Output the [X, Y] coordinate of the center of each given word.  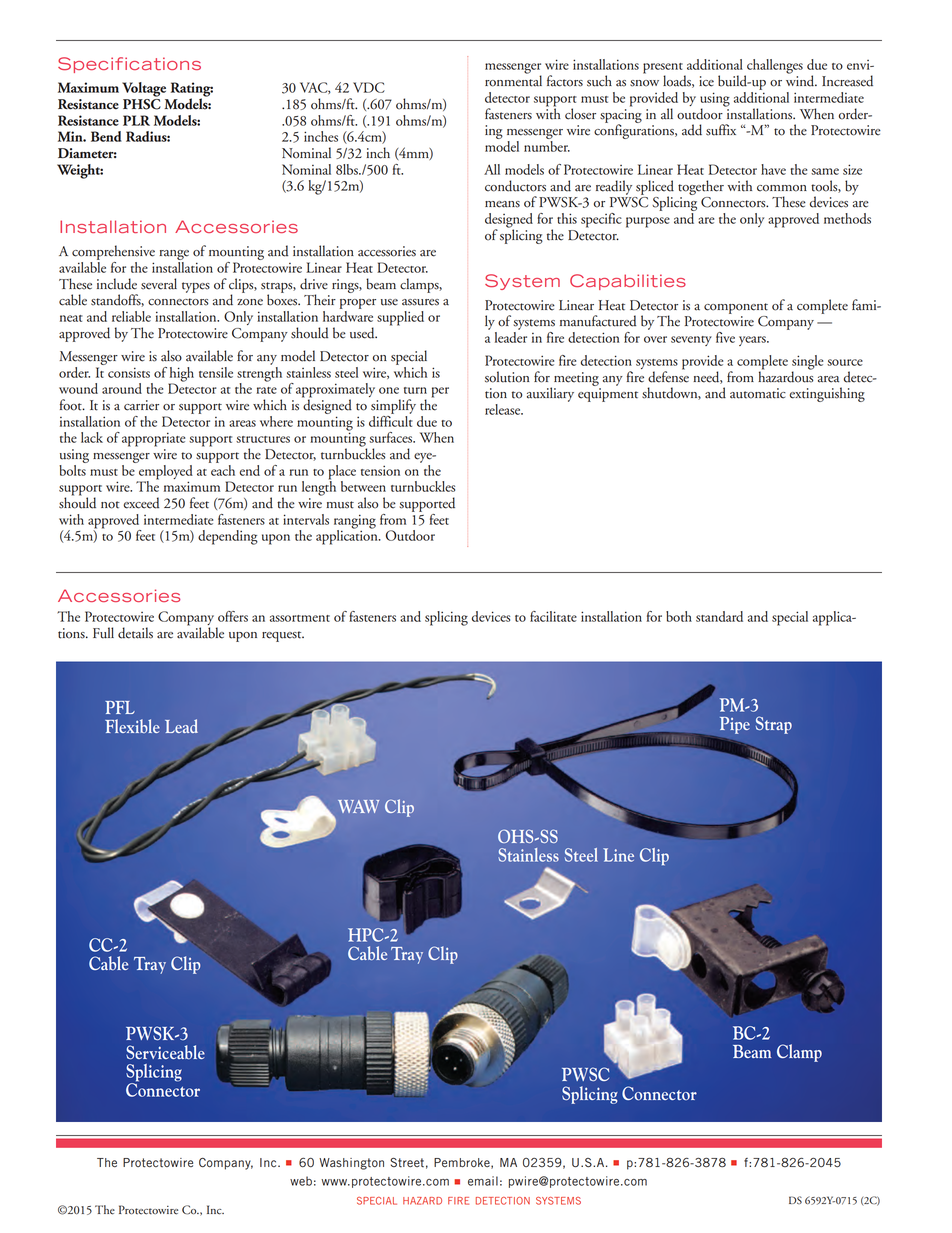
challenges [774, 67]
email [483, 1181]
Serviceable [165, 1052]
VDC [369, 87]
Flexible [132, 726]
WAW [358, 806]
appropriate [153, 439]
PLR [136, 120]
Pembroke [463, 1163]
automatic [758, 393]
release [504, 409]
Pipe [735, 725]
